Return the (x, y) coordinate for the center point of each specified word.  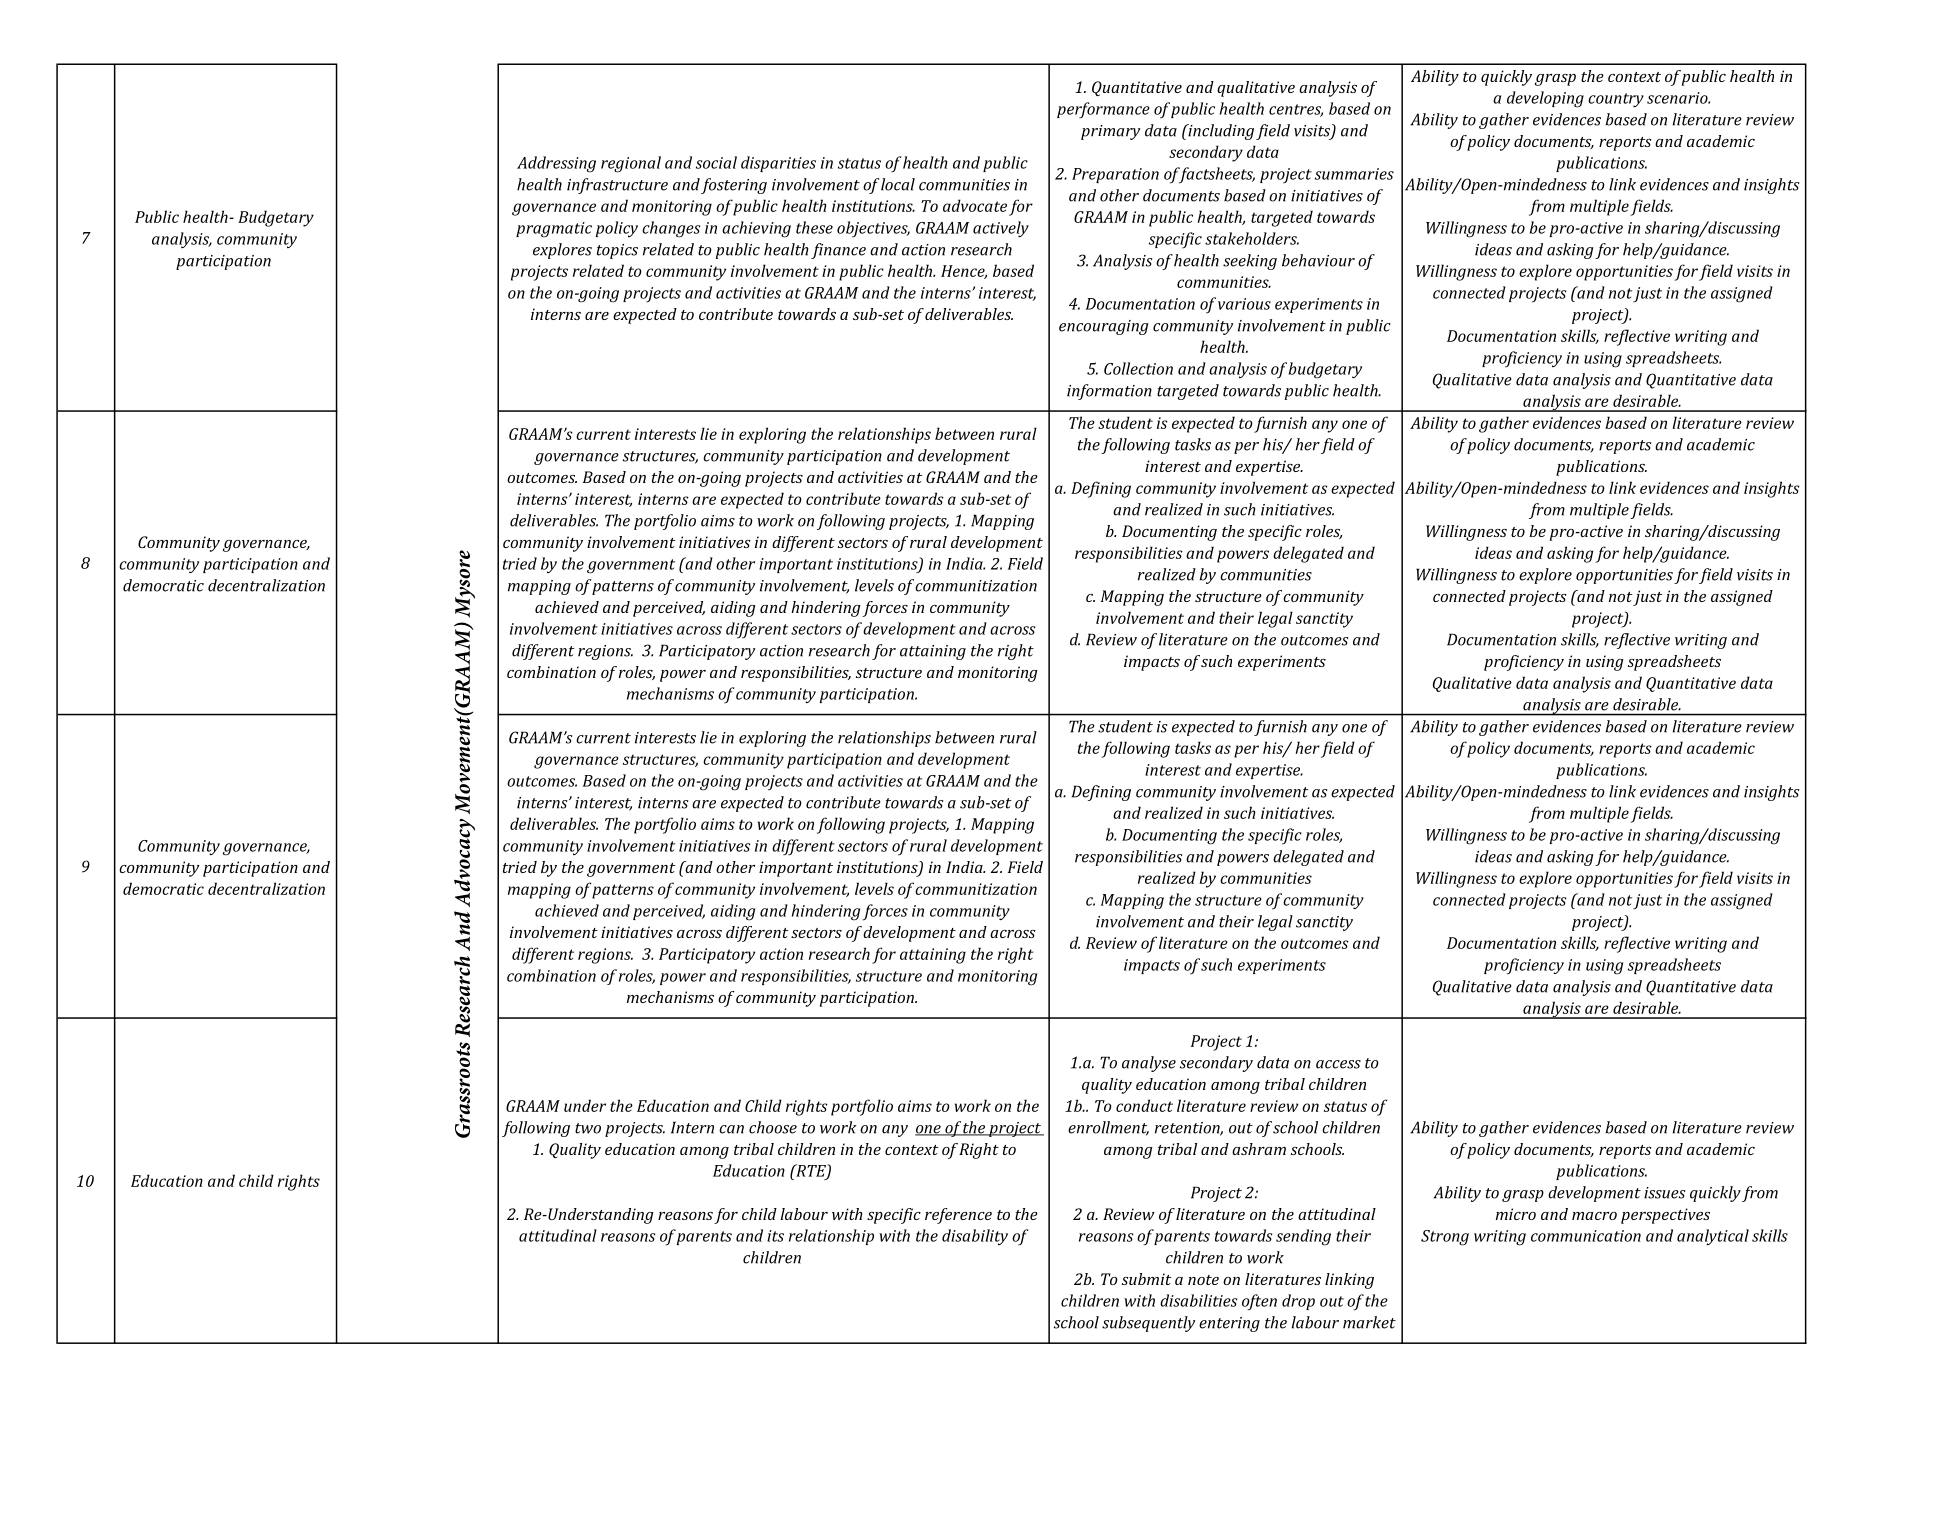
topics (617, 251)
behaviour (1318, 260)
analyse (1149, 1064)
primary (1110, 132)
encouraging (1104, 327)
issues (1664, 1193)
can (731, 1129)
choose (773, 1127)
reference (958, 1216)
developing (1545, 99)
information (1109, 392)
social (716, 162)
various (1244, 304)
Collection (1138, 368)
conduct (1144, 1105)
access (1338, 1064)
